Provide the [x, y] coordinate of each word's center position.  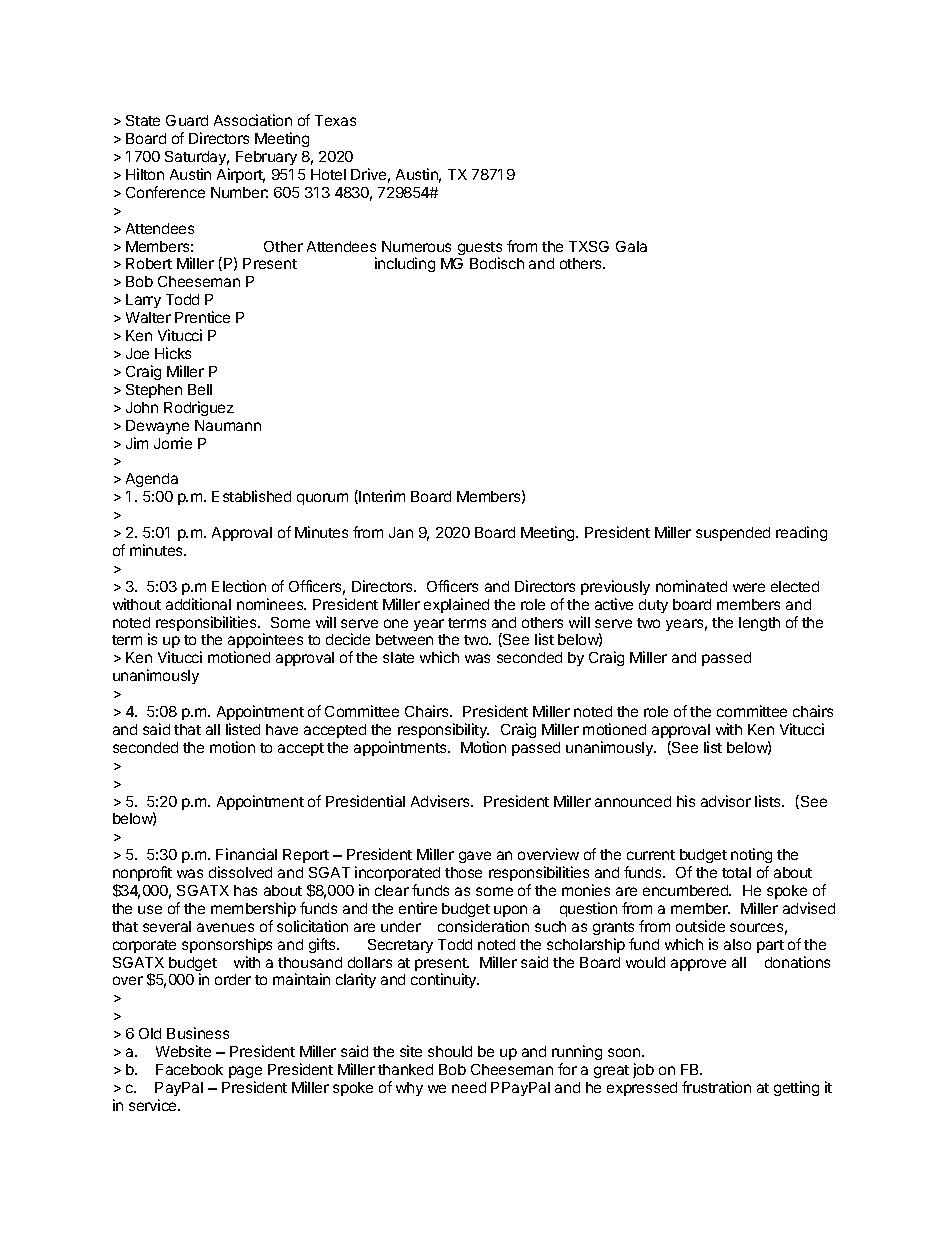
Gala [631, 246]
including [405, 264]
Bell [200, 389]
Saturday [197, 158]
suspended [733, 534]
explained [456, 605]
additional [198, 604]
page [245, 1074]
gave [475, 857]
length [759, 624]
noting [751, 857]
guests [480, 250]
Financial [246, 854]
